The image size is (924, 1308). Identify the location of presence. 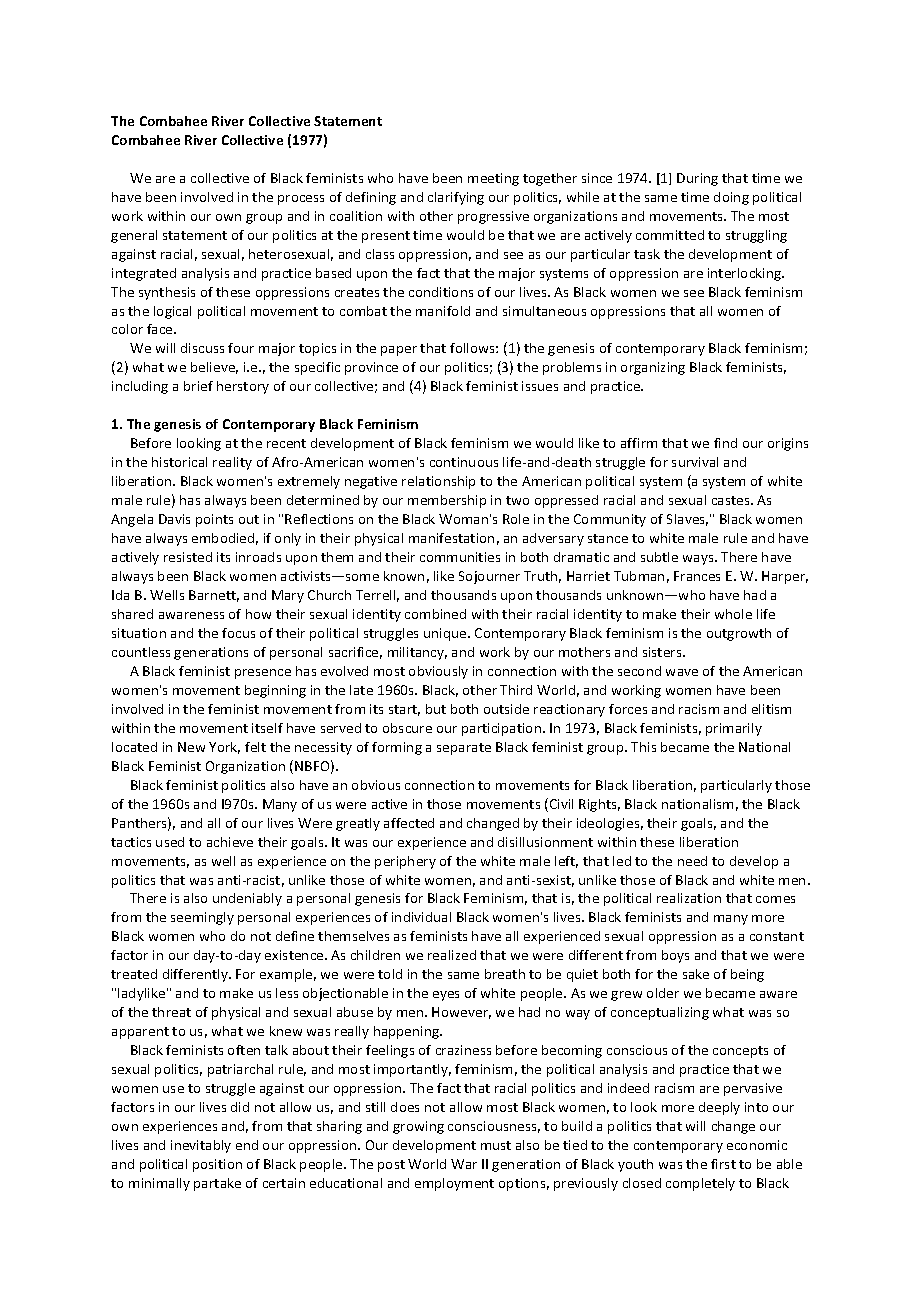
(263, 674).
